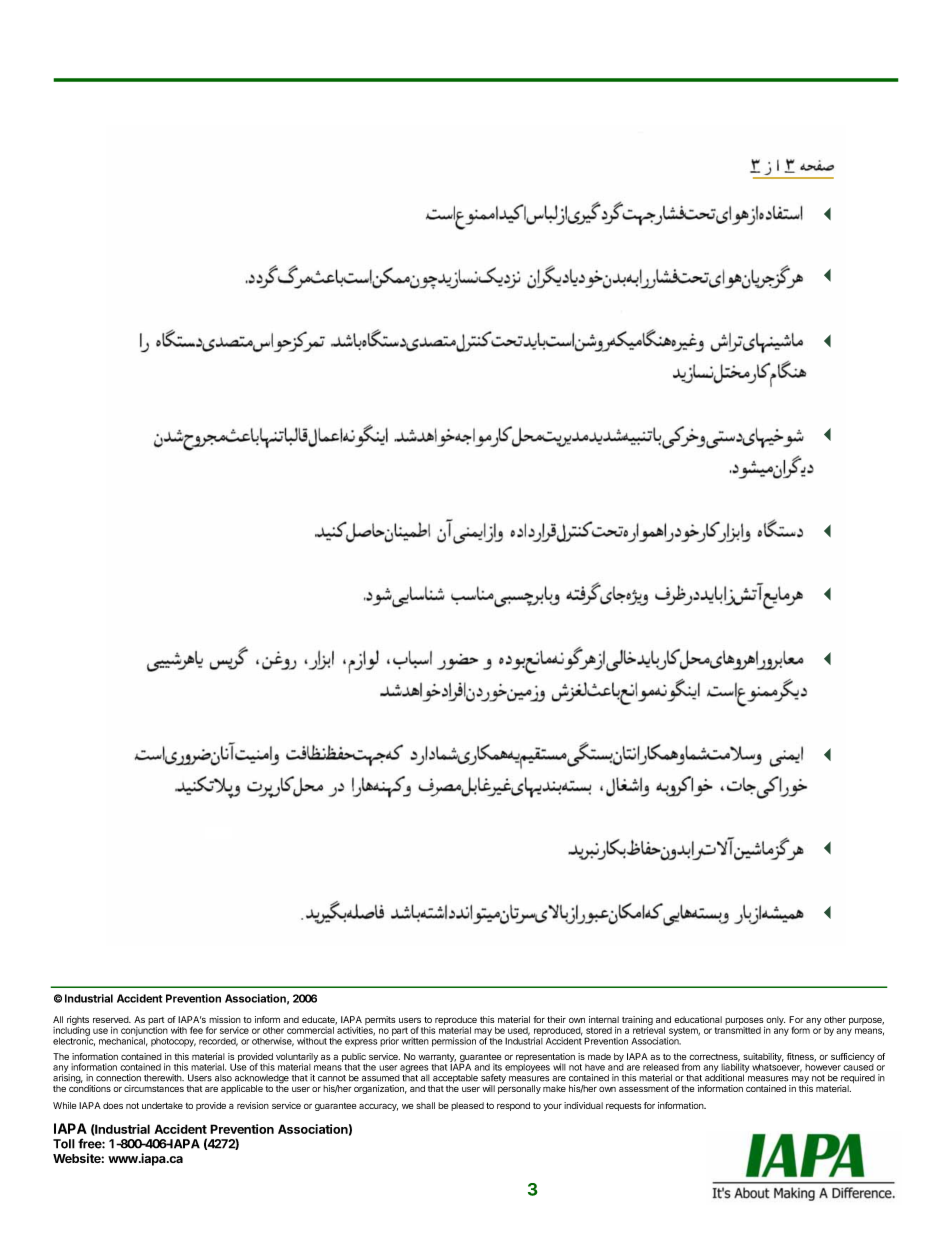 This image has width=952, height=1233. What do you see at coordinates (112, 1019) in the image?
I see `reserved` at bounding box center [112, 1019].
